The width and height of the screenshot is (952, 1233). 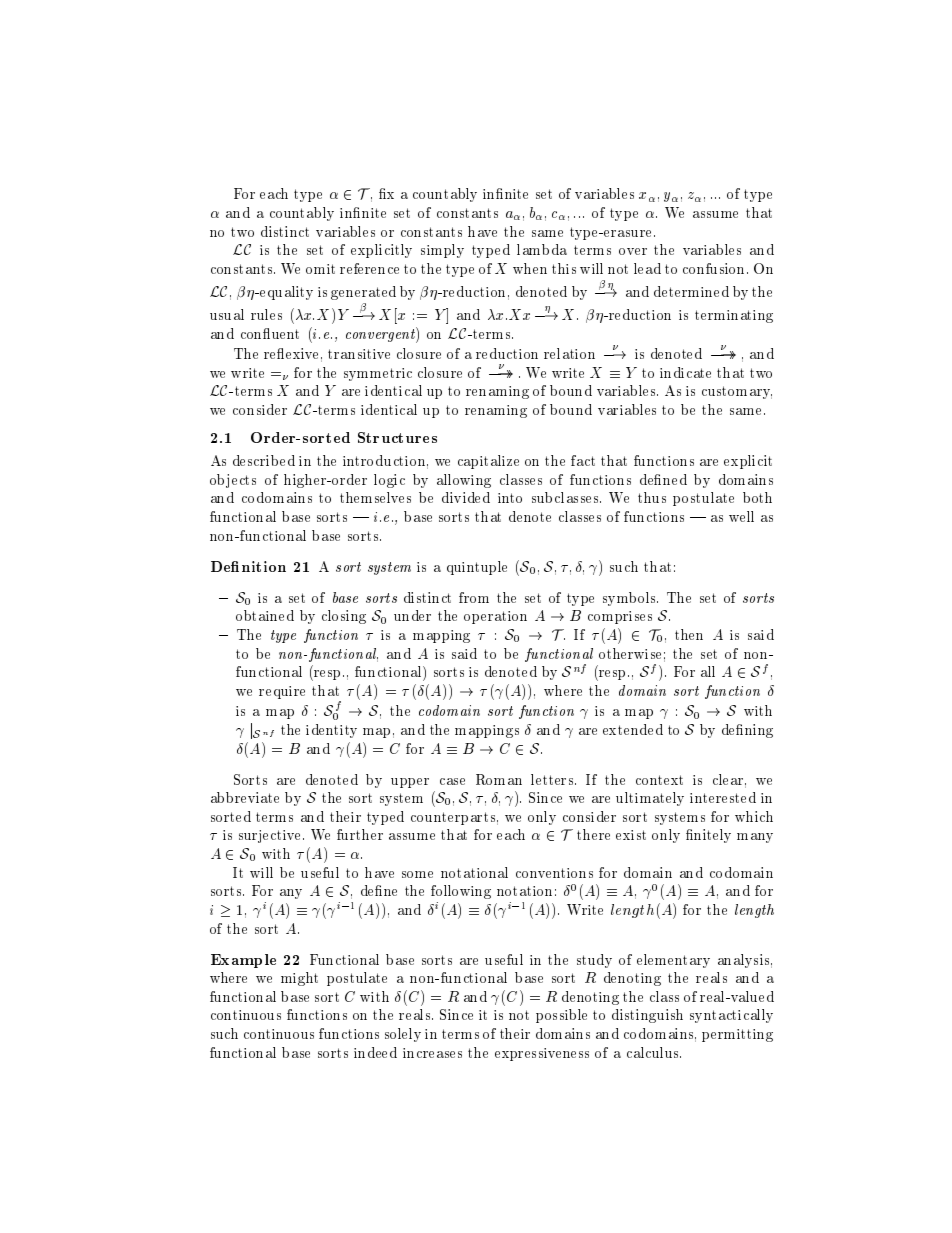 I want to click on allowing, so click(x=464, y=481).
